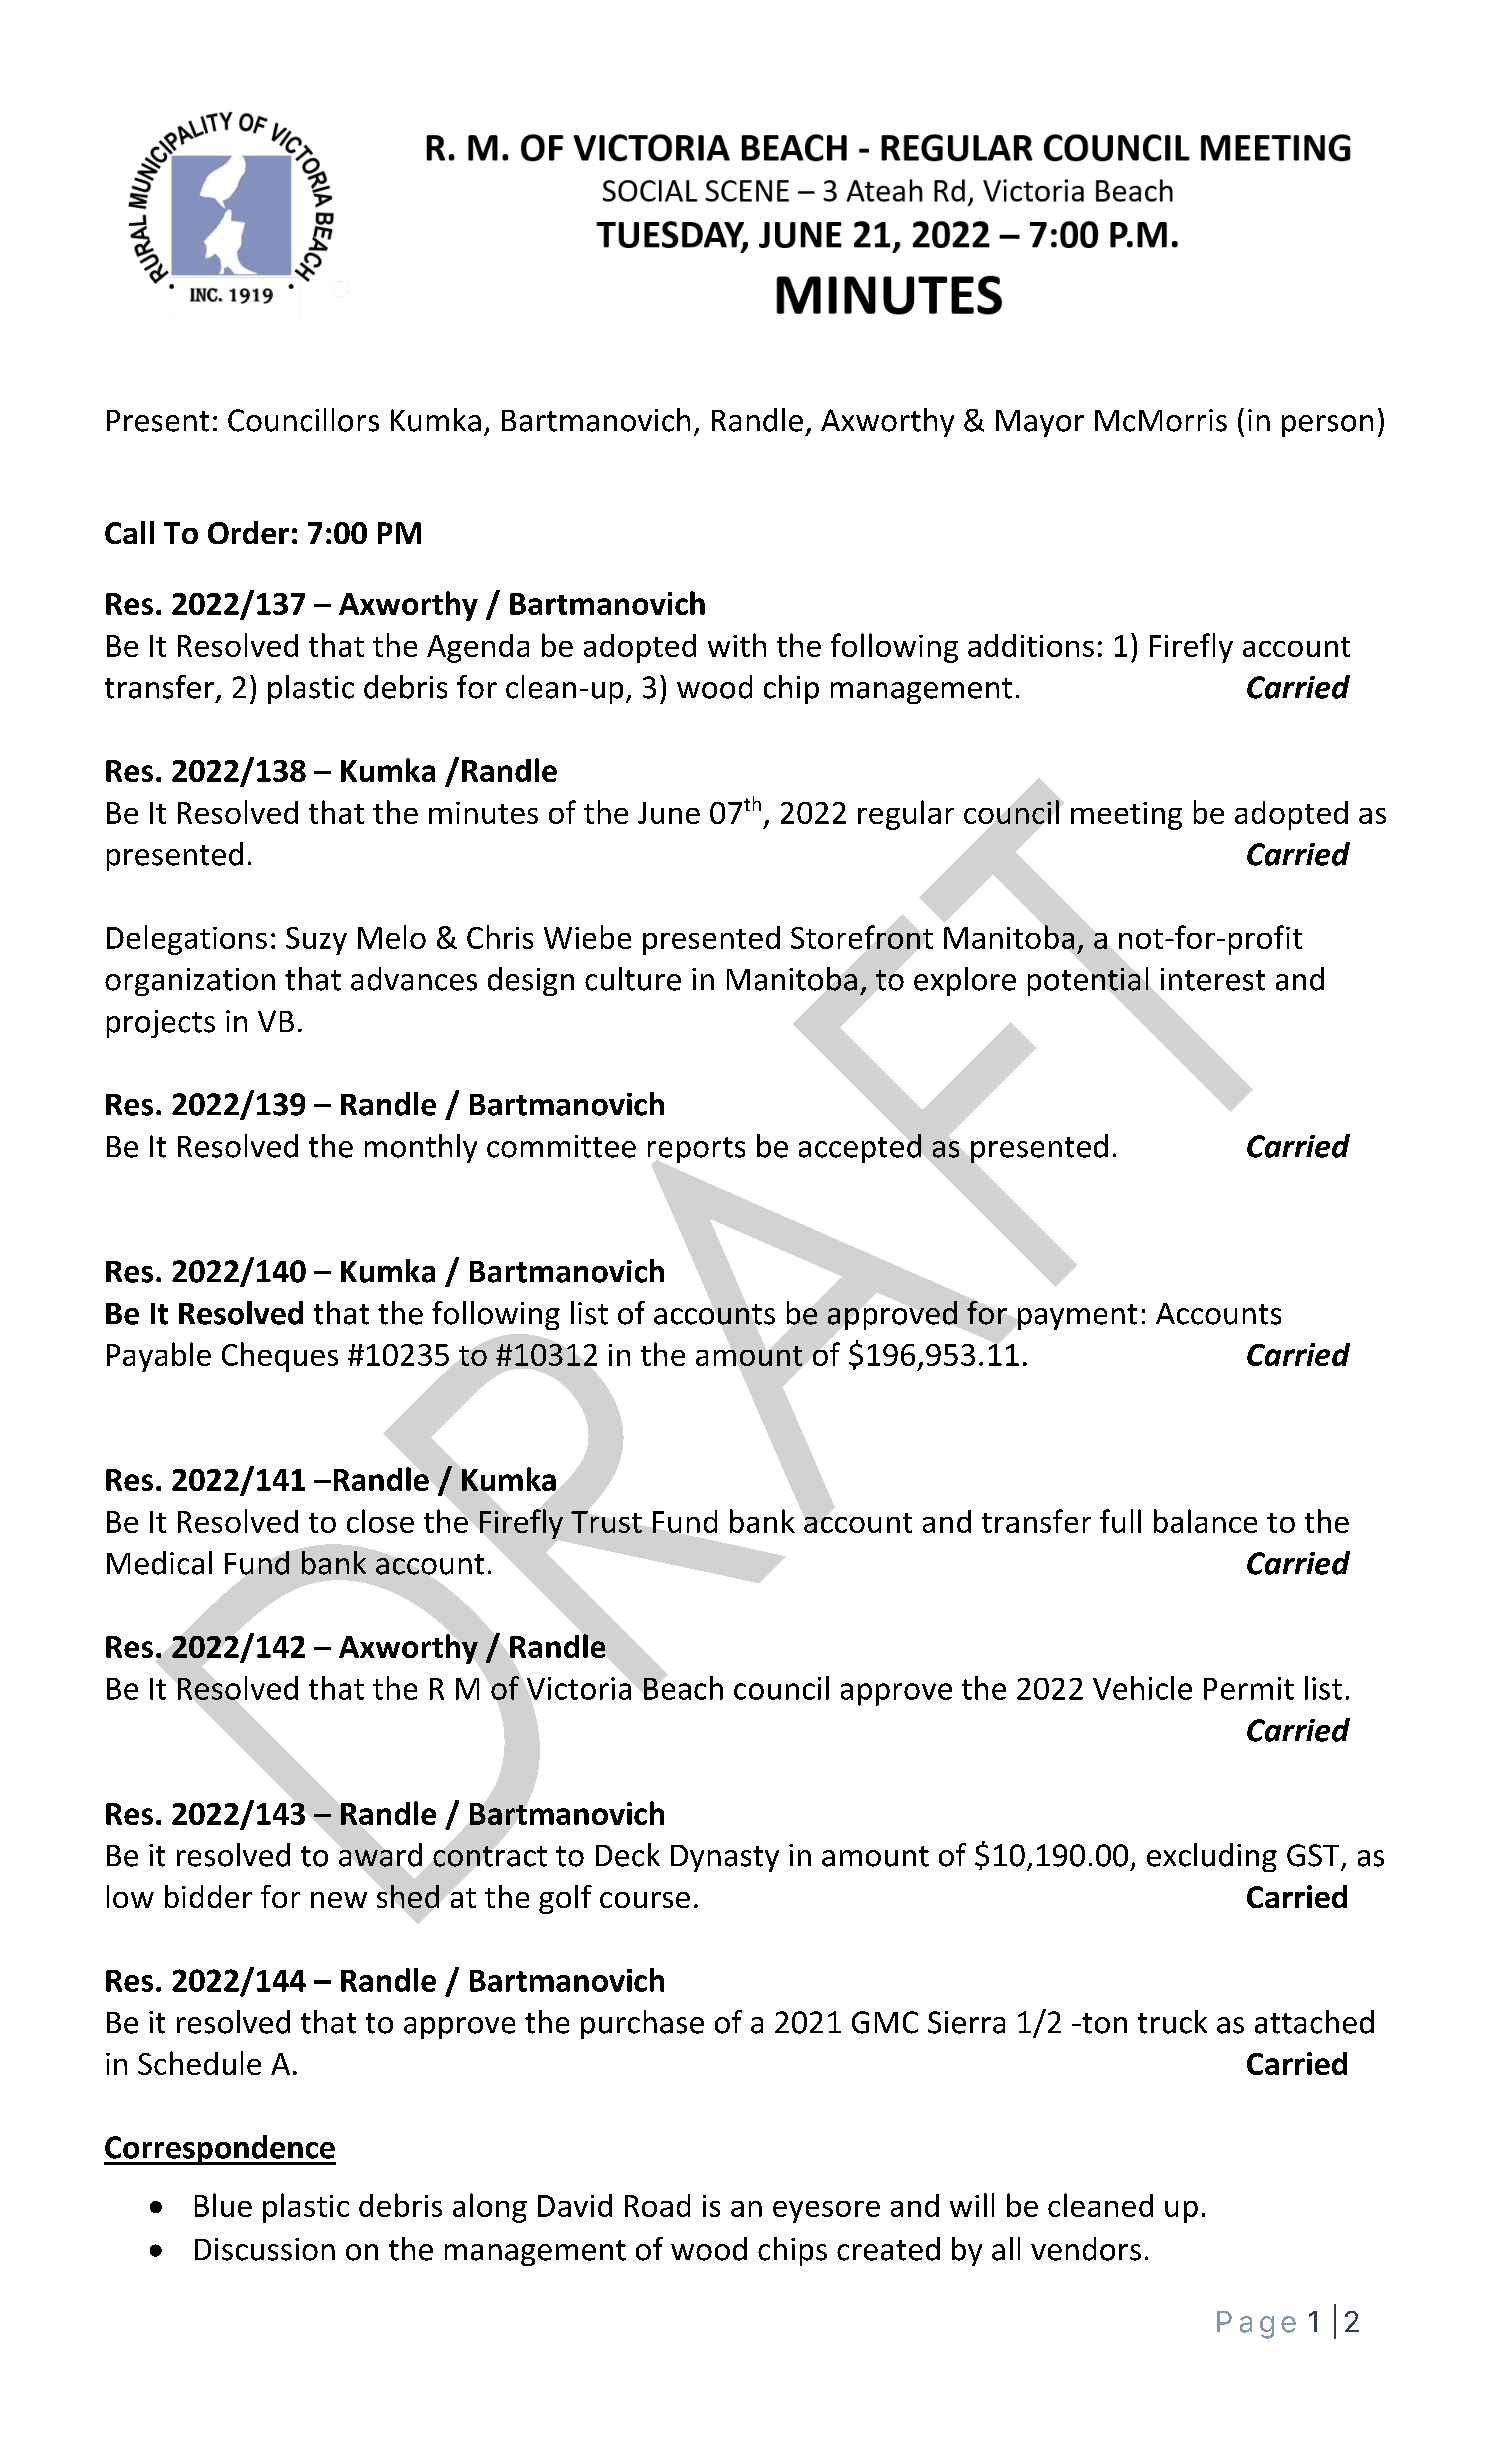  Describe the element at coordinates (669, 813) in the document. I see `June` at that location.
